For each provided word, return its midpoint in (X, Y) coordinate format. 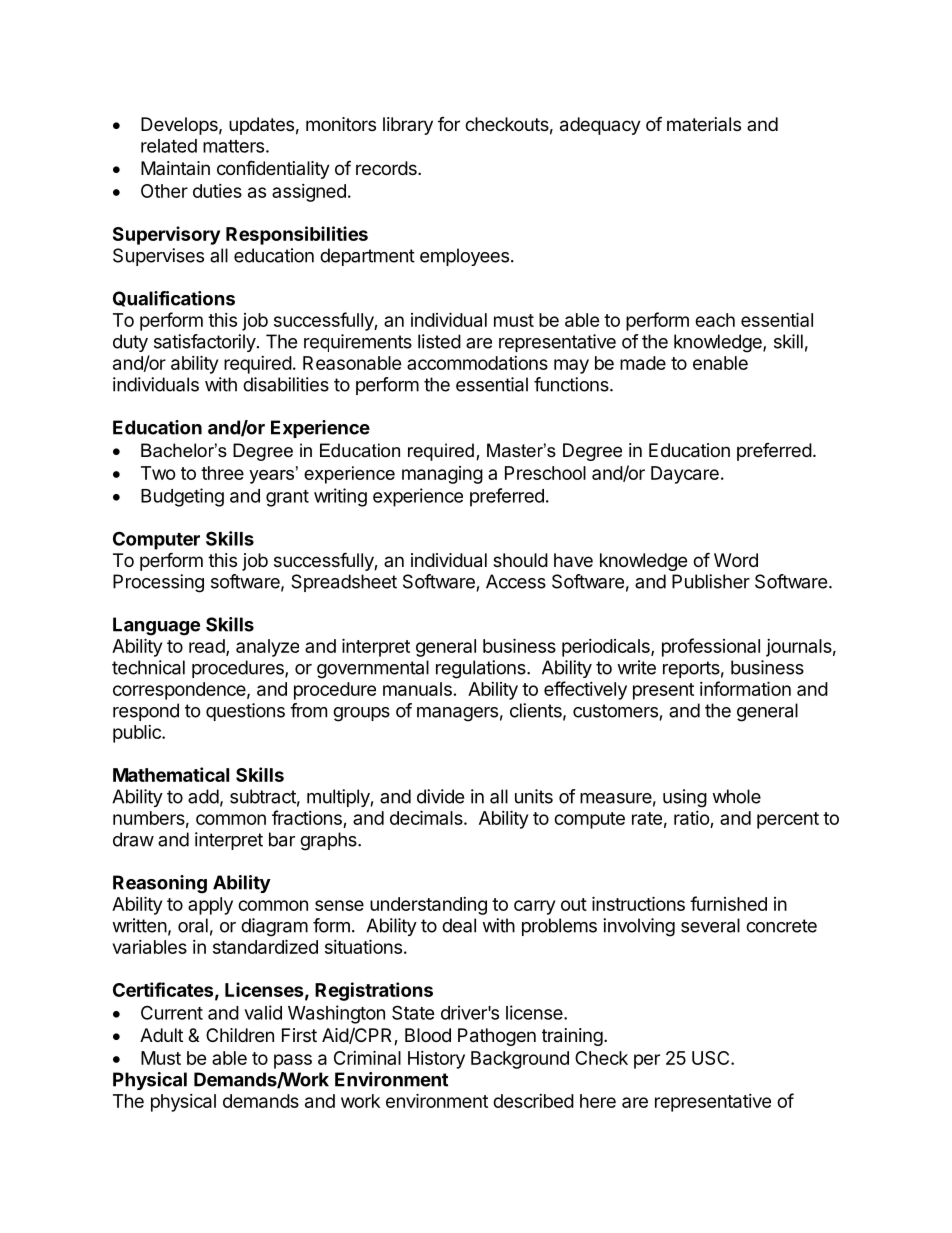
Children (240, 1035)
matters (233, 146)
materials (704, 124)
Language (156, 626)
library (408, 126)
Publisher (711, 581)
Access (516, 581)
